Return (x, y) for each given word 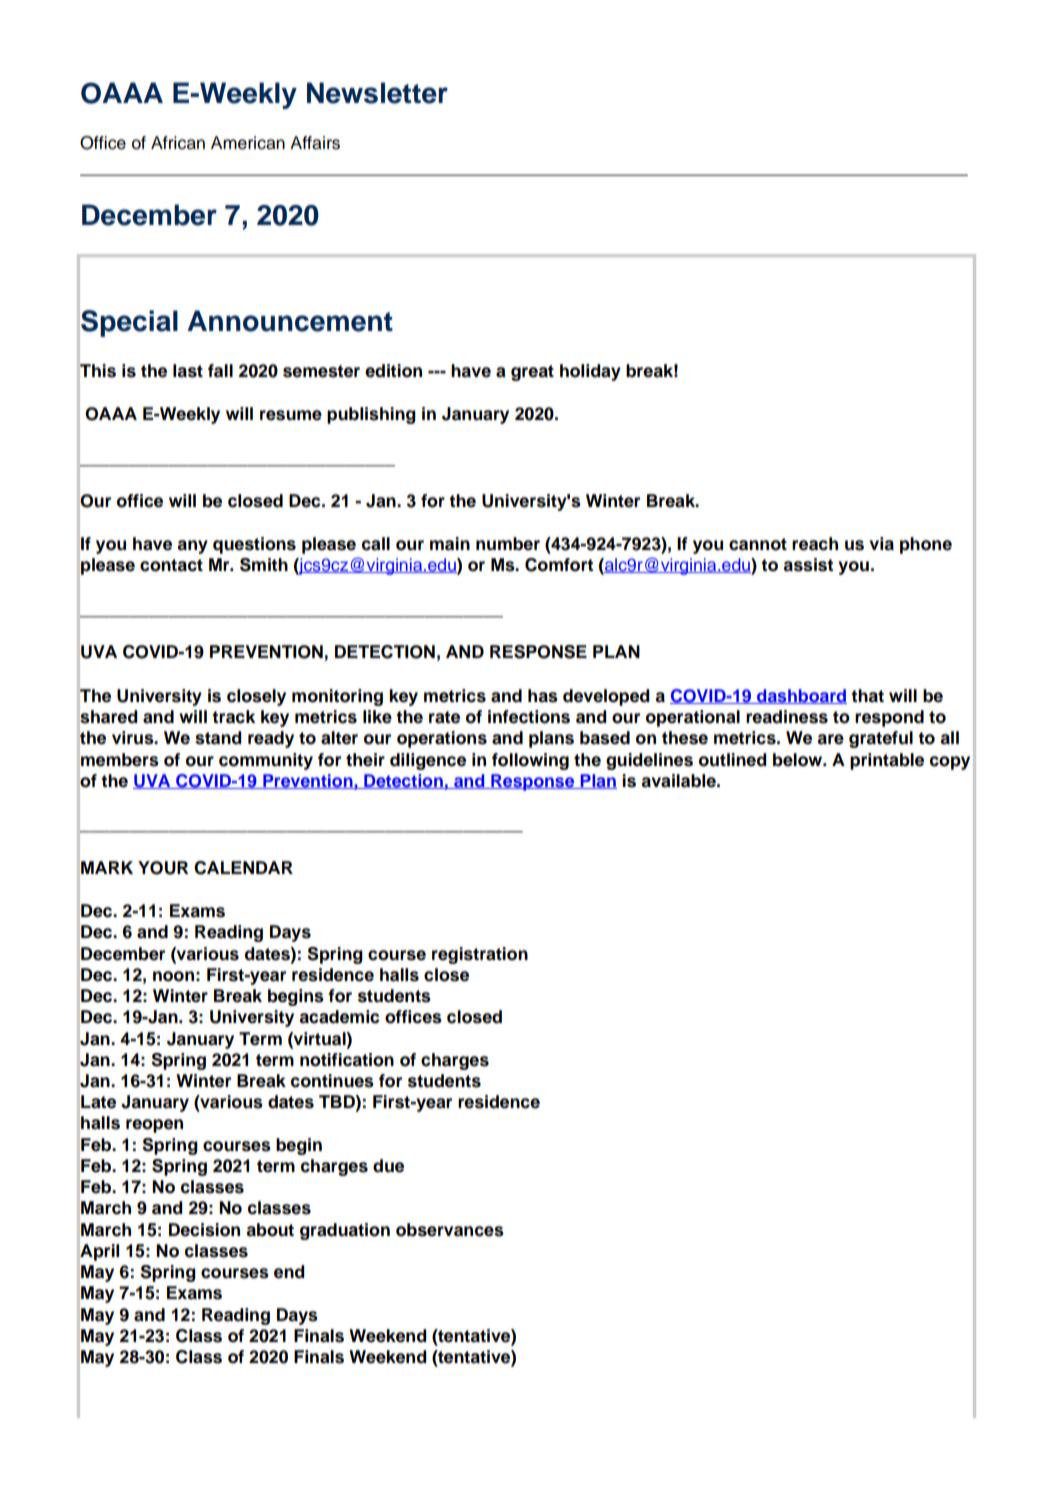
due (388, 1166)
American (248, 143)
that (867, 696)
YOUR (163, 868)
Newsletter (377, 93)
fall (220, 371)
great (532, 373)
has (543, 696)
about (270, 1230)
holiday (590, 372)
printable (887, 761)
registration (480, 955)
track (233, 717)
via (881, 544)
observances (450, 1230)
